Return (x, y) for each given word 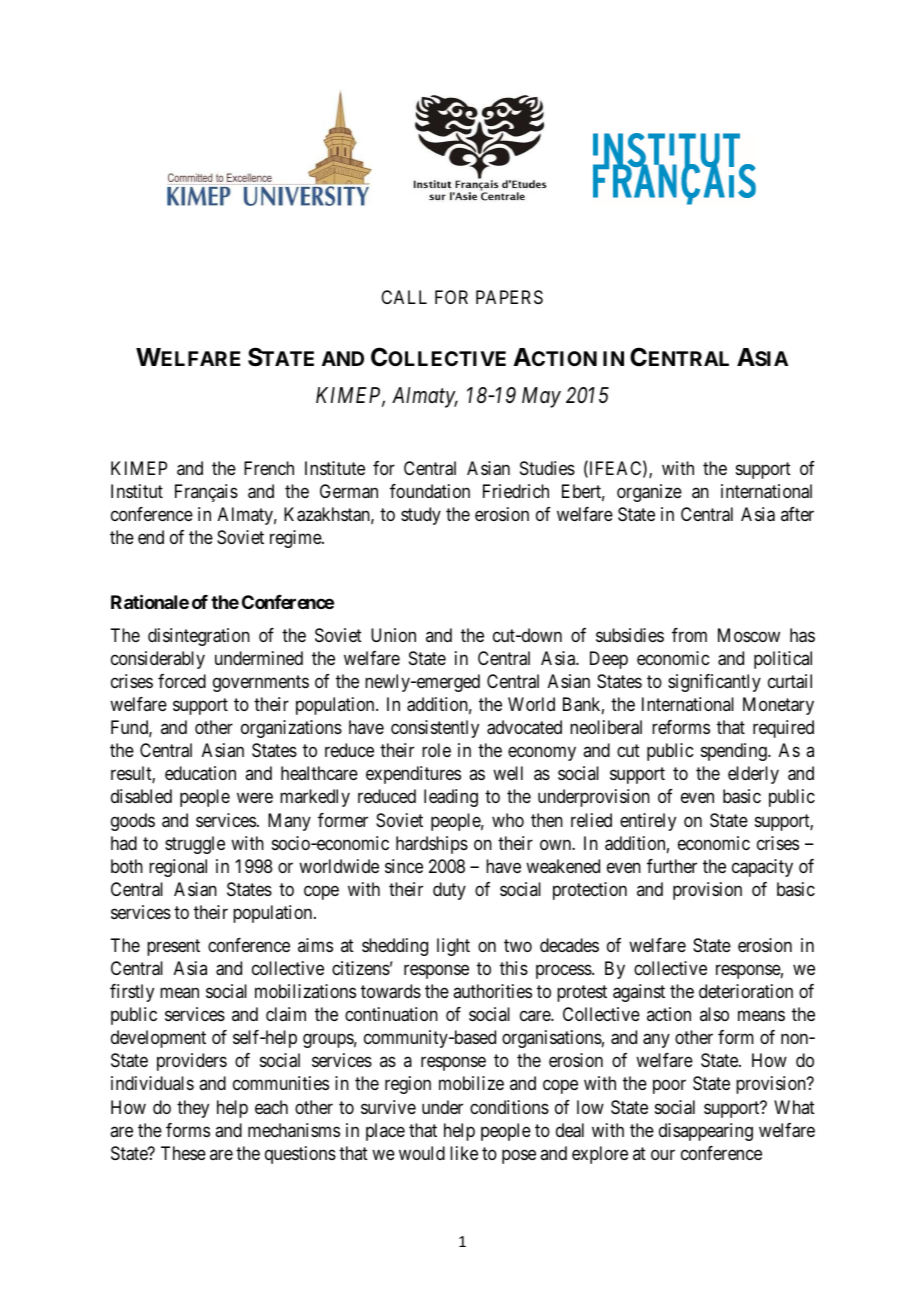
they (193, 1109)
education (200, 773)
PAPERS (509, 297)
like (464, 1153)
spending (735, 752)
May (541, 397)
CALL (404, 297)
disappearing (706, 1132)
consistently (435, 729)
